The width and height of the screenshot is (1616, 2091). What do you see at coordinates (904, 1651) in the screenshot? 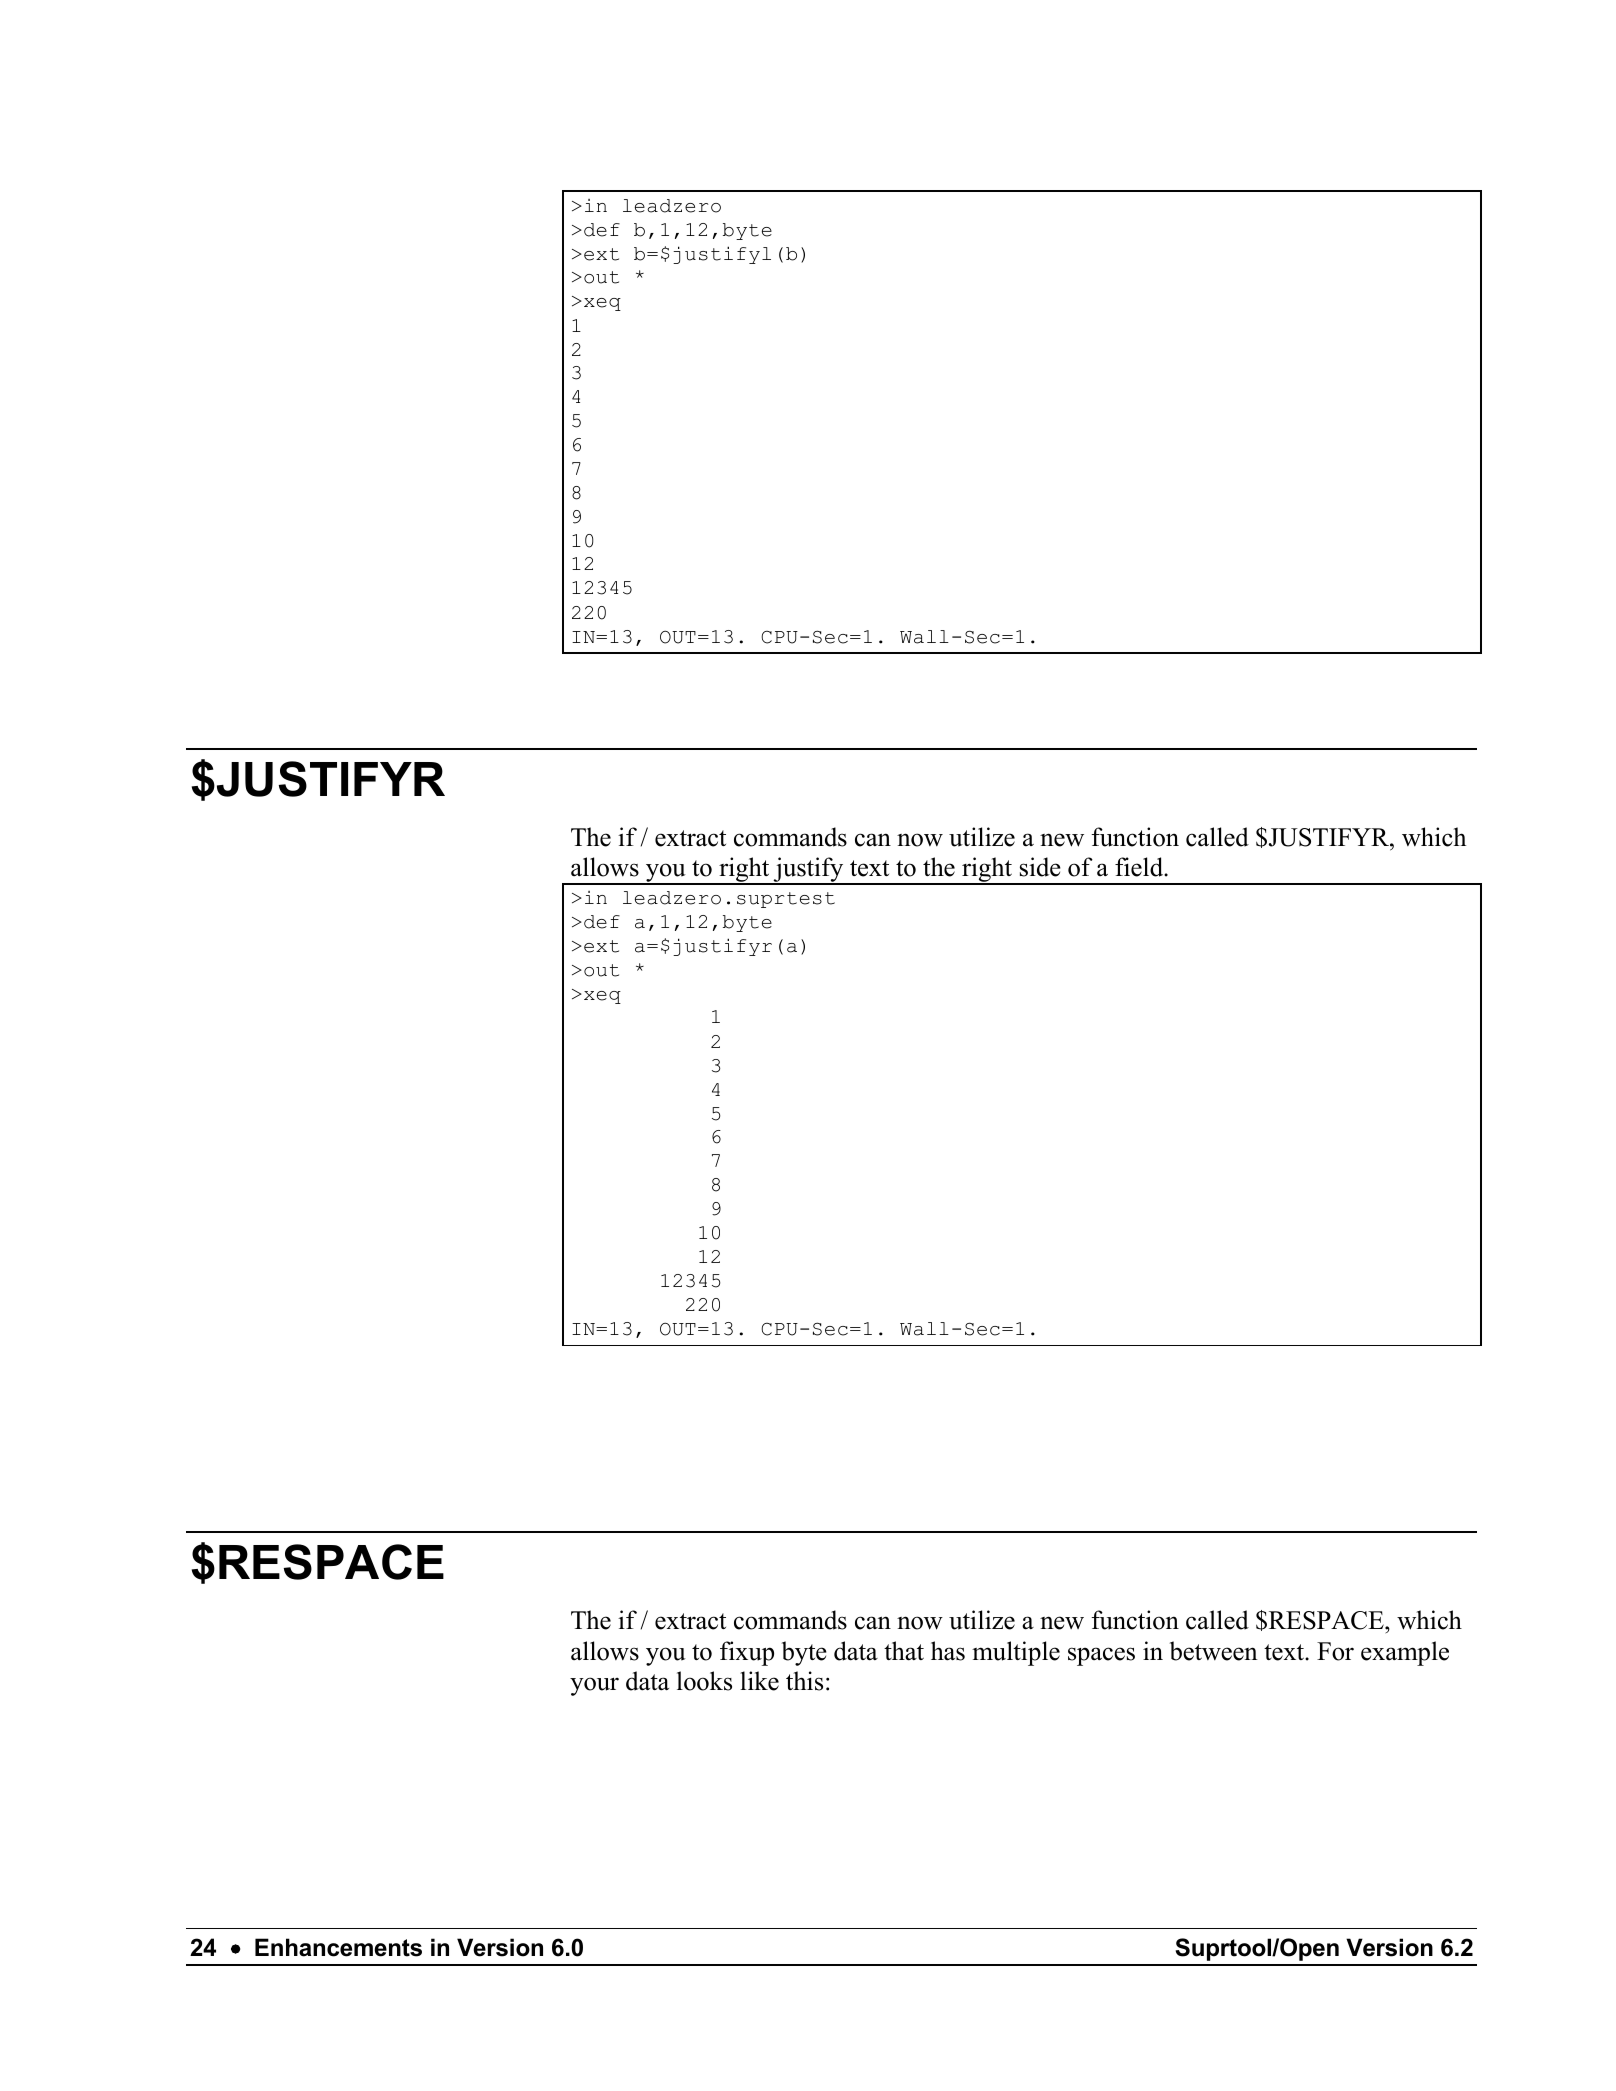
I see `that` at bounding box center [904, 1651].
